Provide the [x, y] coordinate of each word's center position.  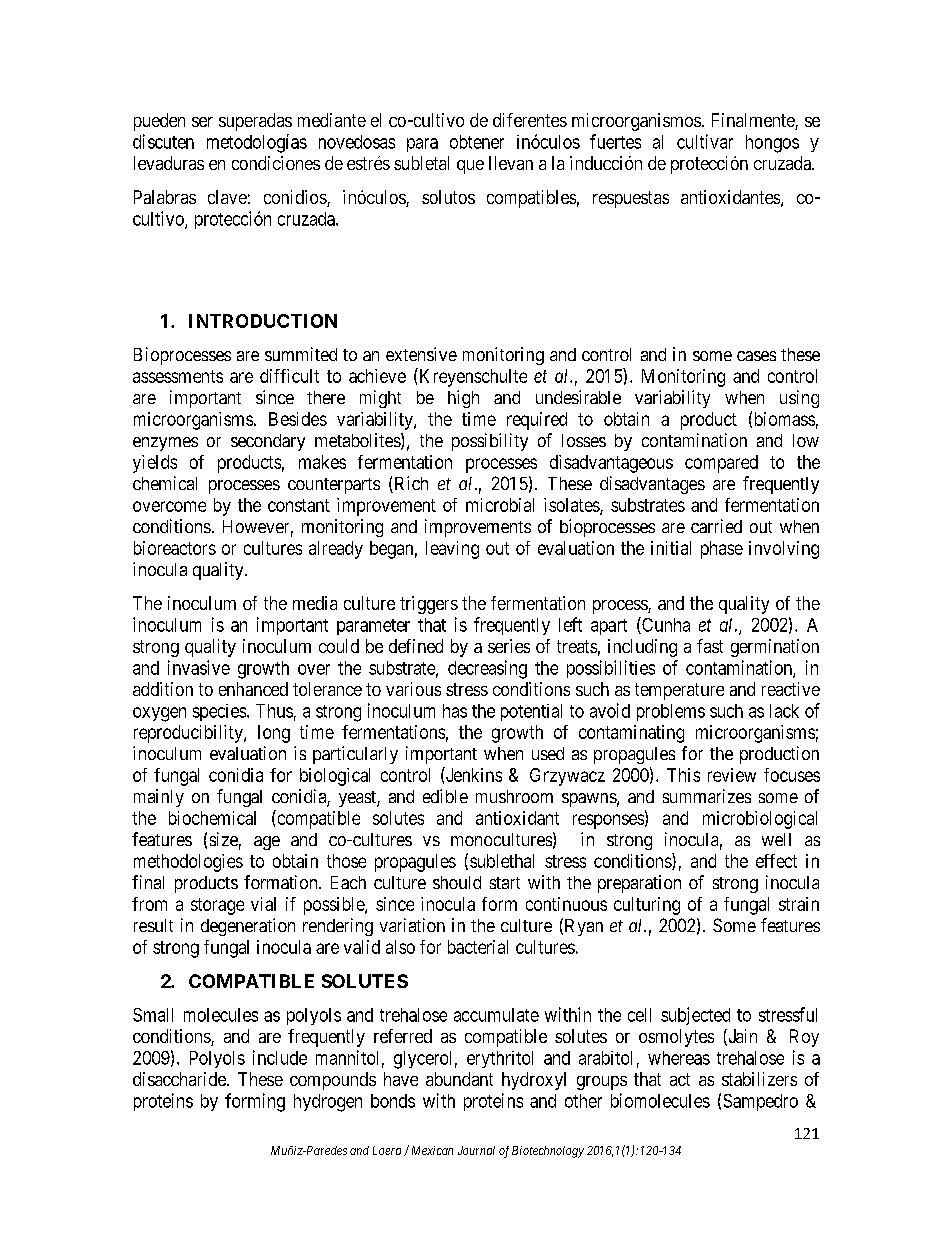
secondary [268, 442]
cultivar [705, 141]
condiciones [276, 163]
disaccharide [180, 1079]
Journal [476, 1150]
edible [445, 796]
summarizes [707, 796]
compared [721, 464]
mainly [159, 798]
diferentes [530, 120]
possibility [490, 442]
